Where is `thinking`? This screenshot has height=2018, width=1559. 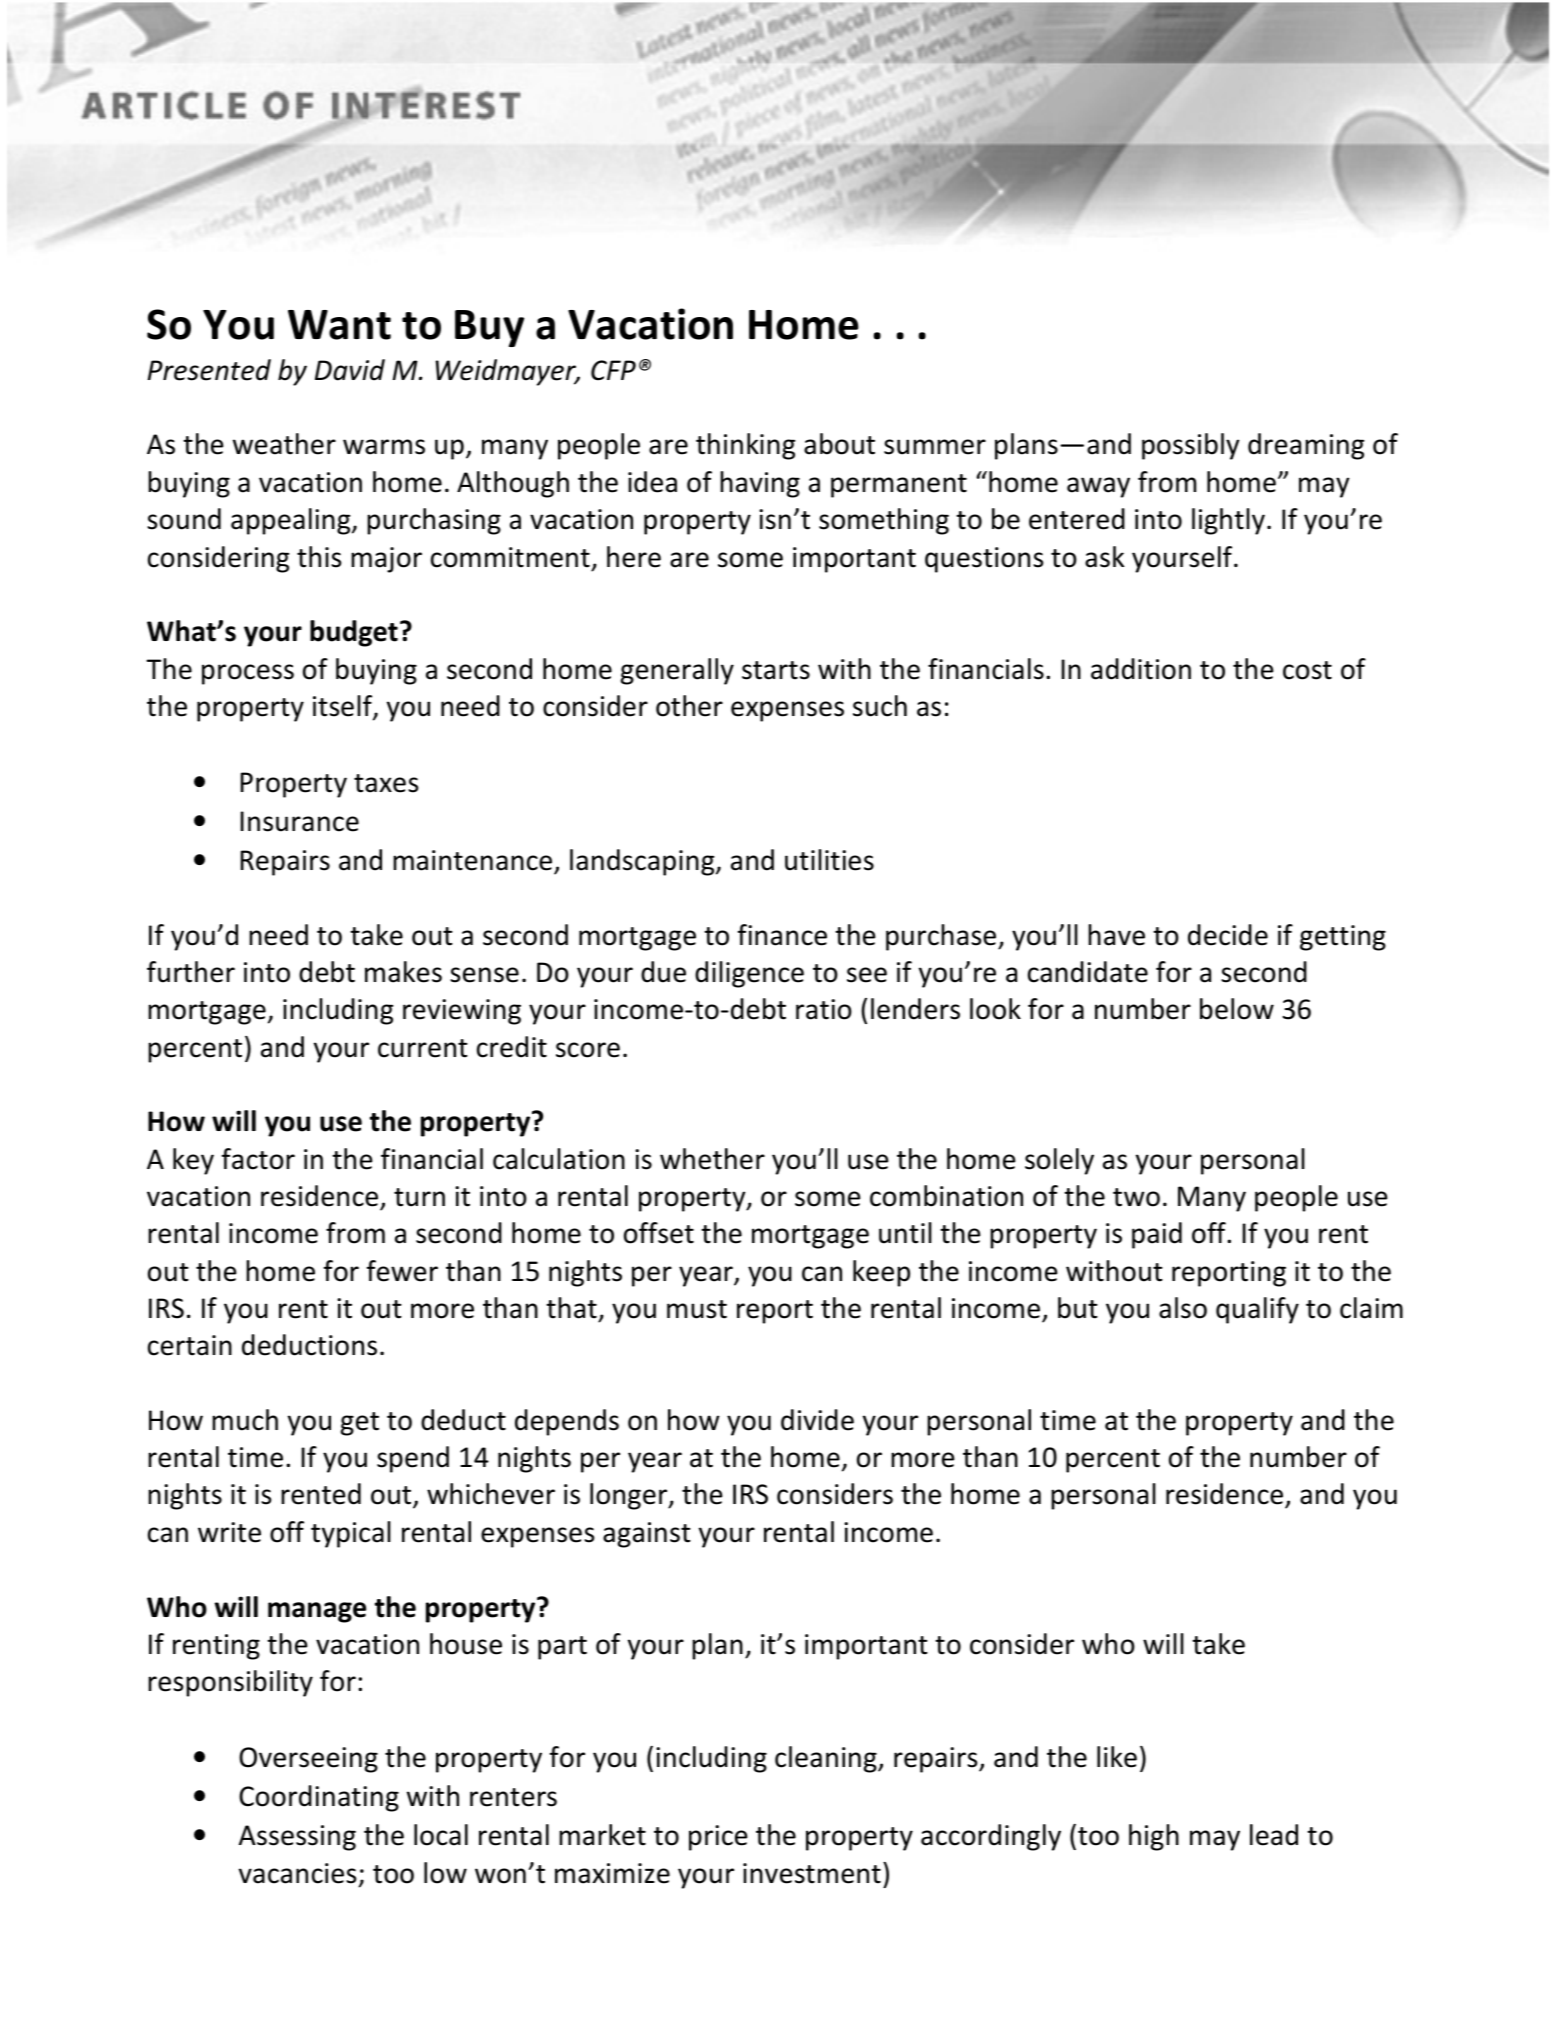
thinking is located at coordinates (745, 446).
